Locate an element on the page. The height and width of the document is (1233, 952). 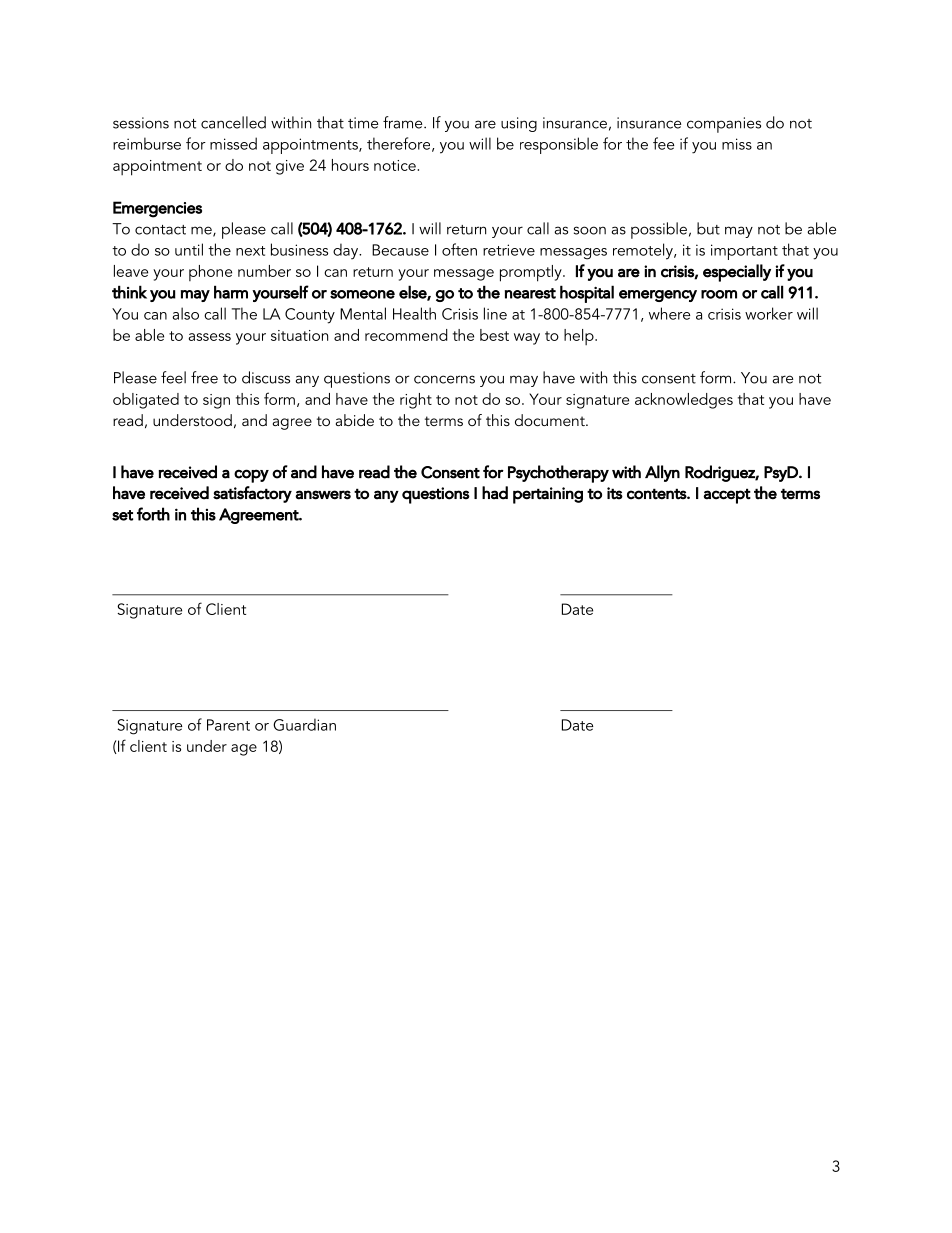
right is located at coordinates (416, 401).
